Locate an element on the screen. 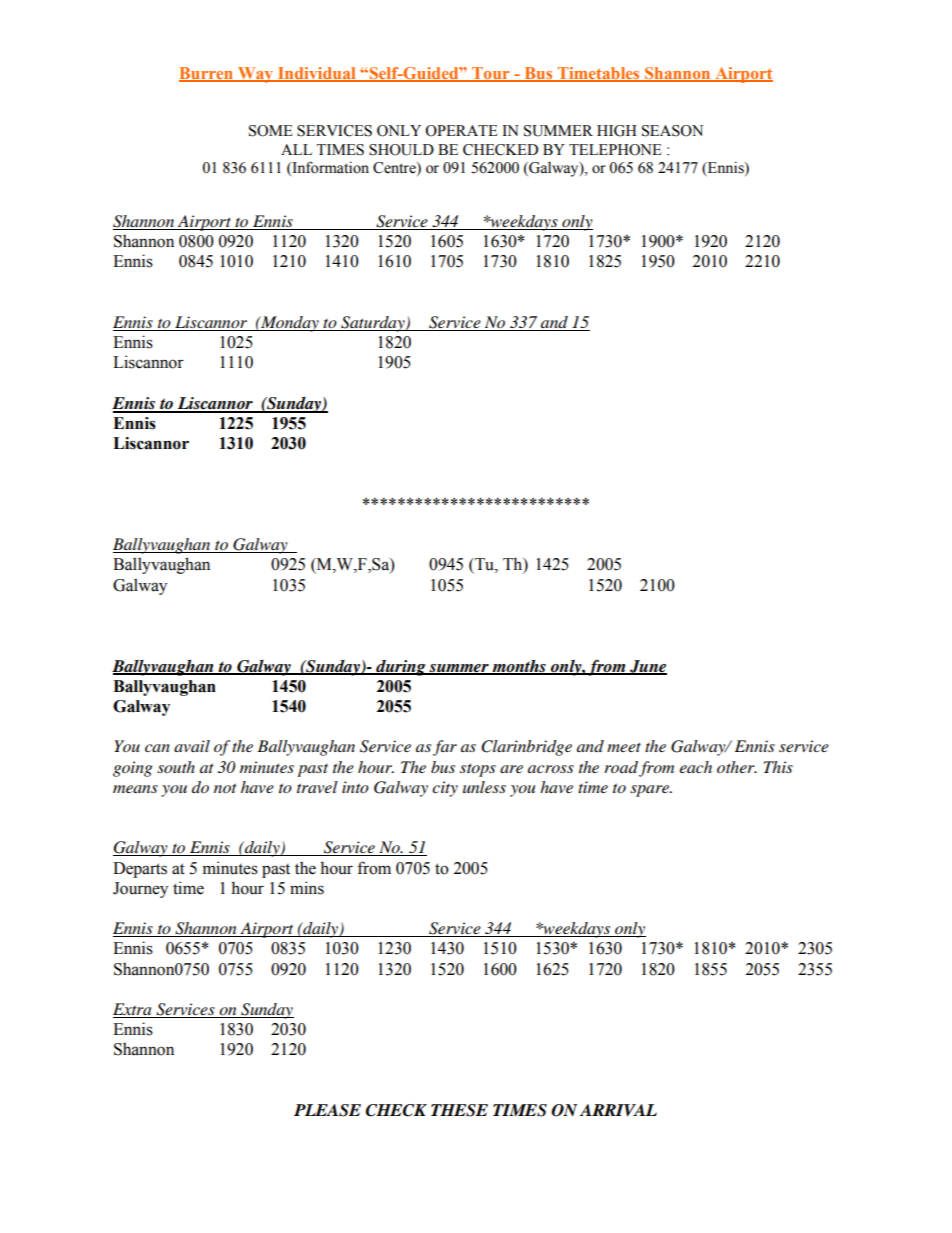  June is located at coordinates (647, 667).
